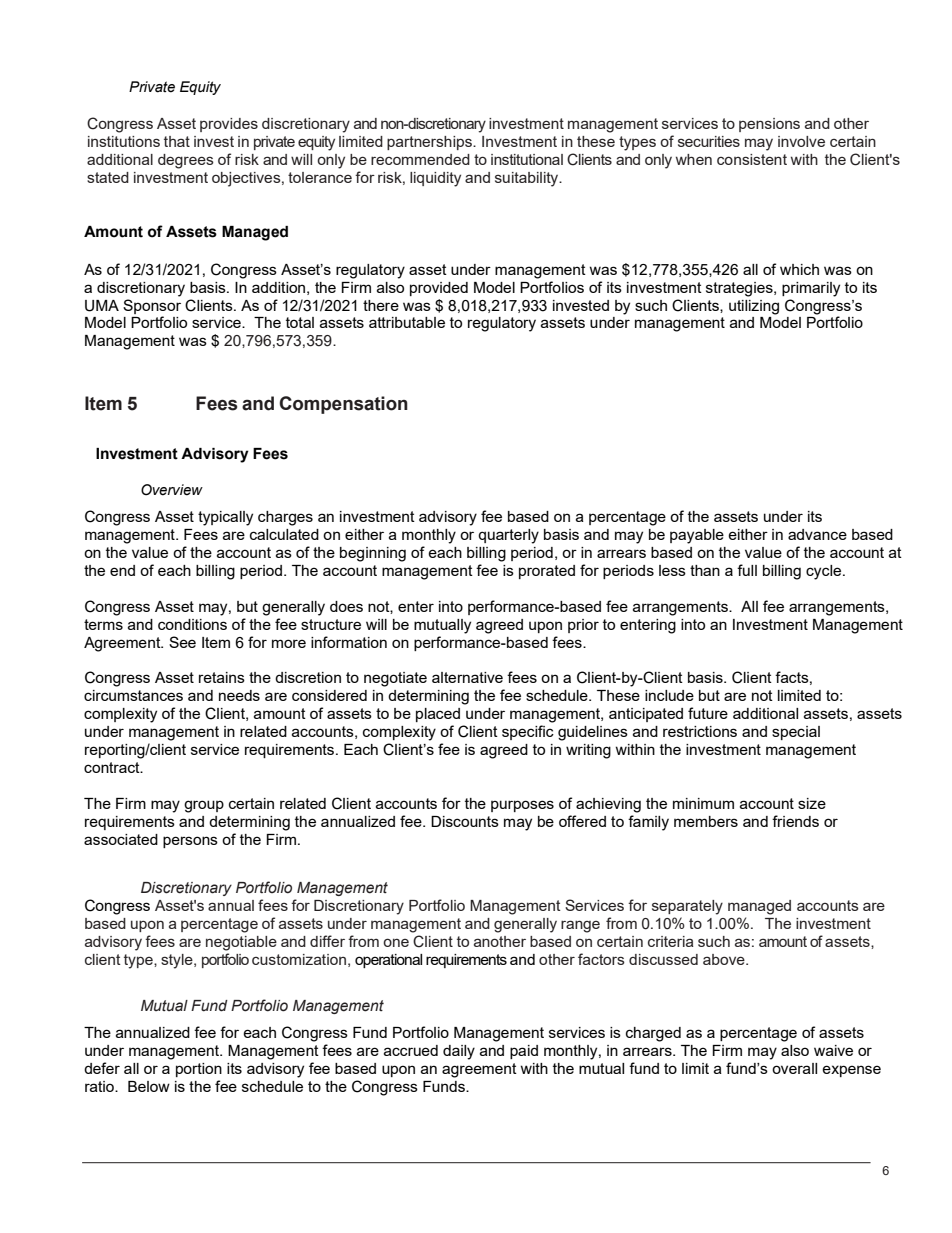  I want to click on partnerships, so click(430, 143).
